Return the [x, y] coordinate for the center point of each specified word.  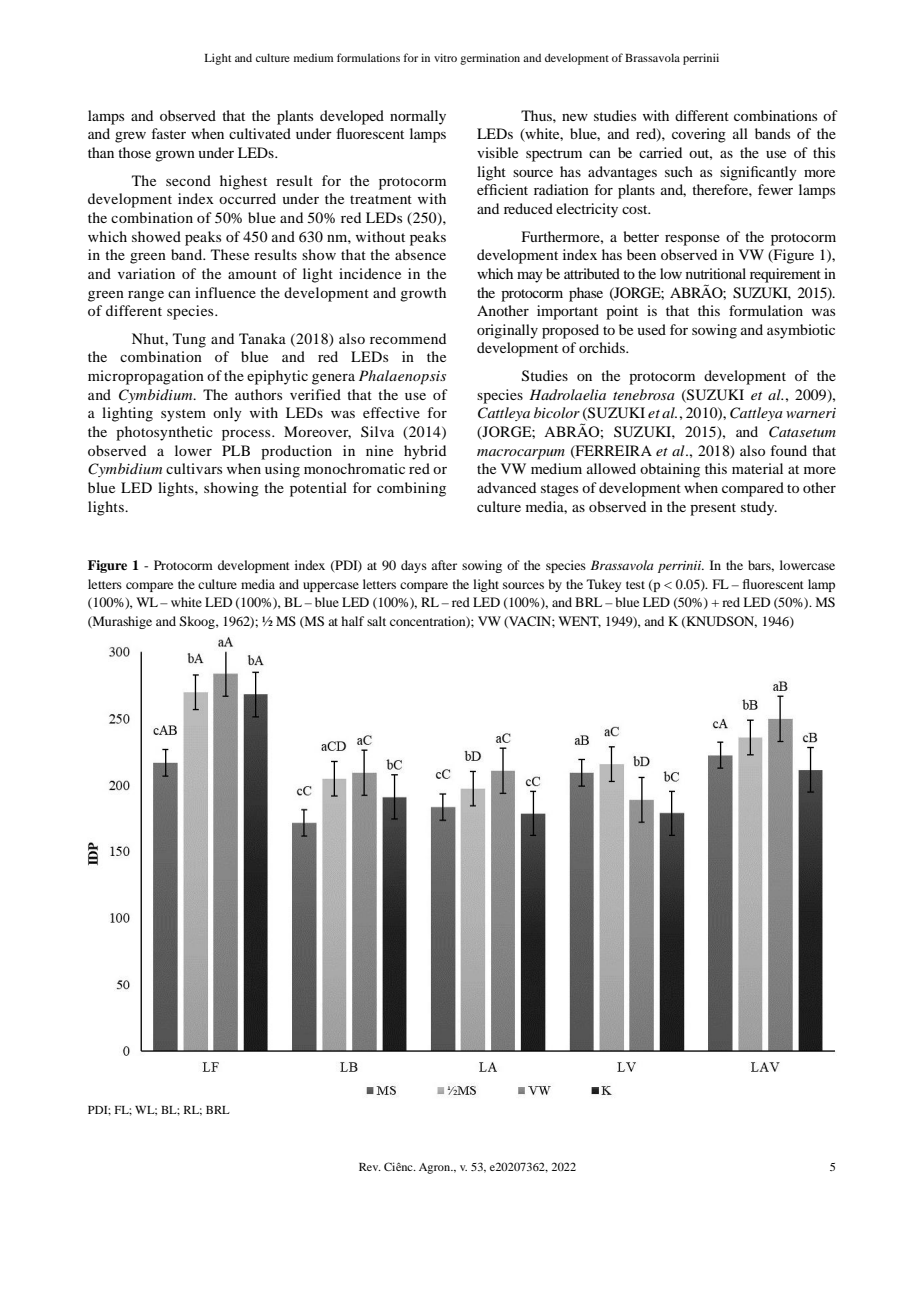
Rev [370, 1167]
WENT [579, 622]
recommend [408, 338]
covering [699, 135]
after [444, 565]
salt [376, 621]
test [635, 585]
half [352, 621]
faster [169, 133]
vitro [445, 57]
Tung [189, 340]
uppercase [331, 587]
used [651, 329]
